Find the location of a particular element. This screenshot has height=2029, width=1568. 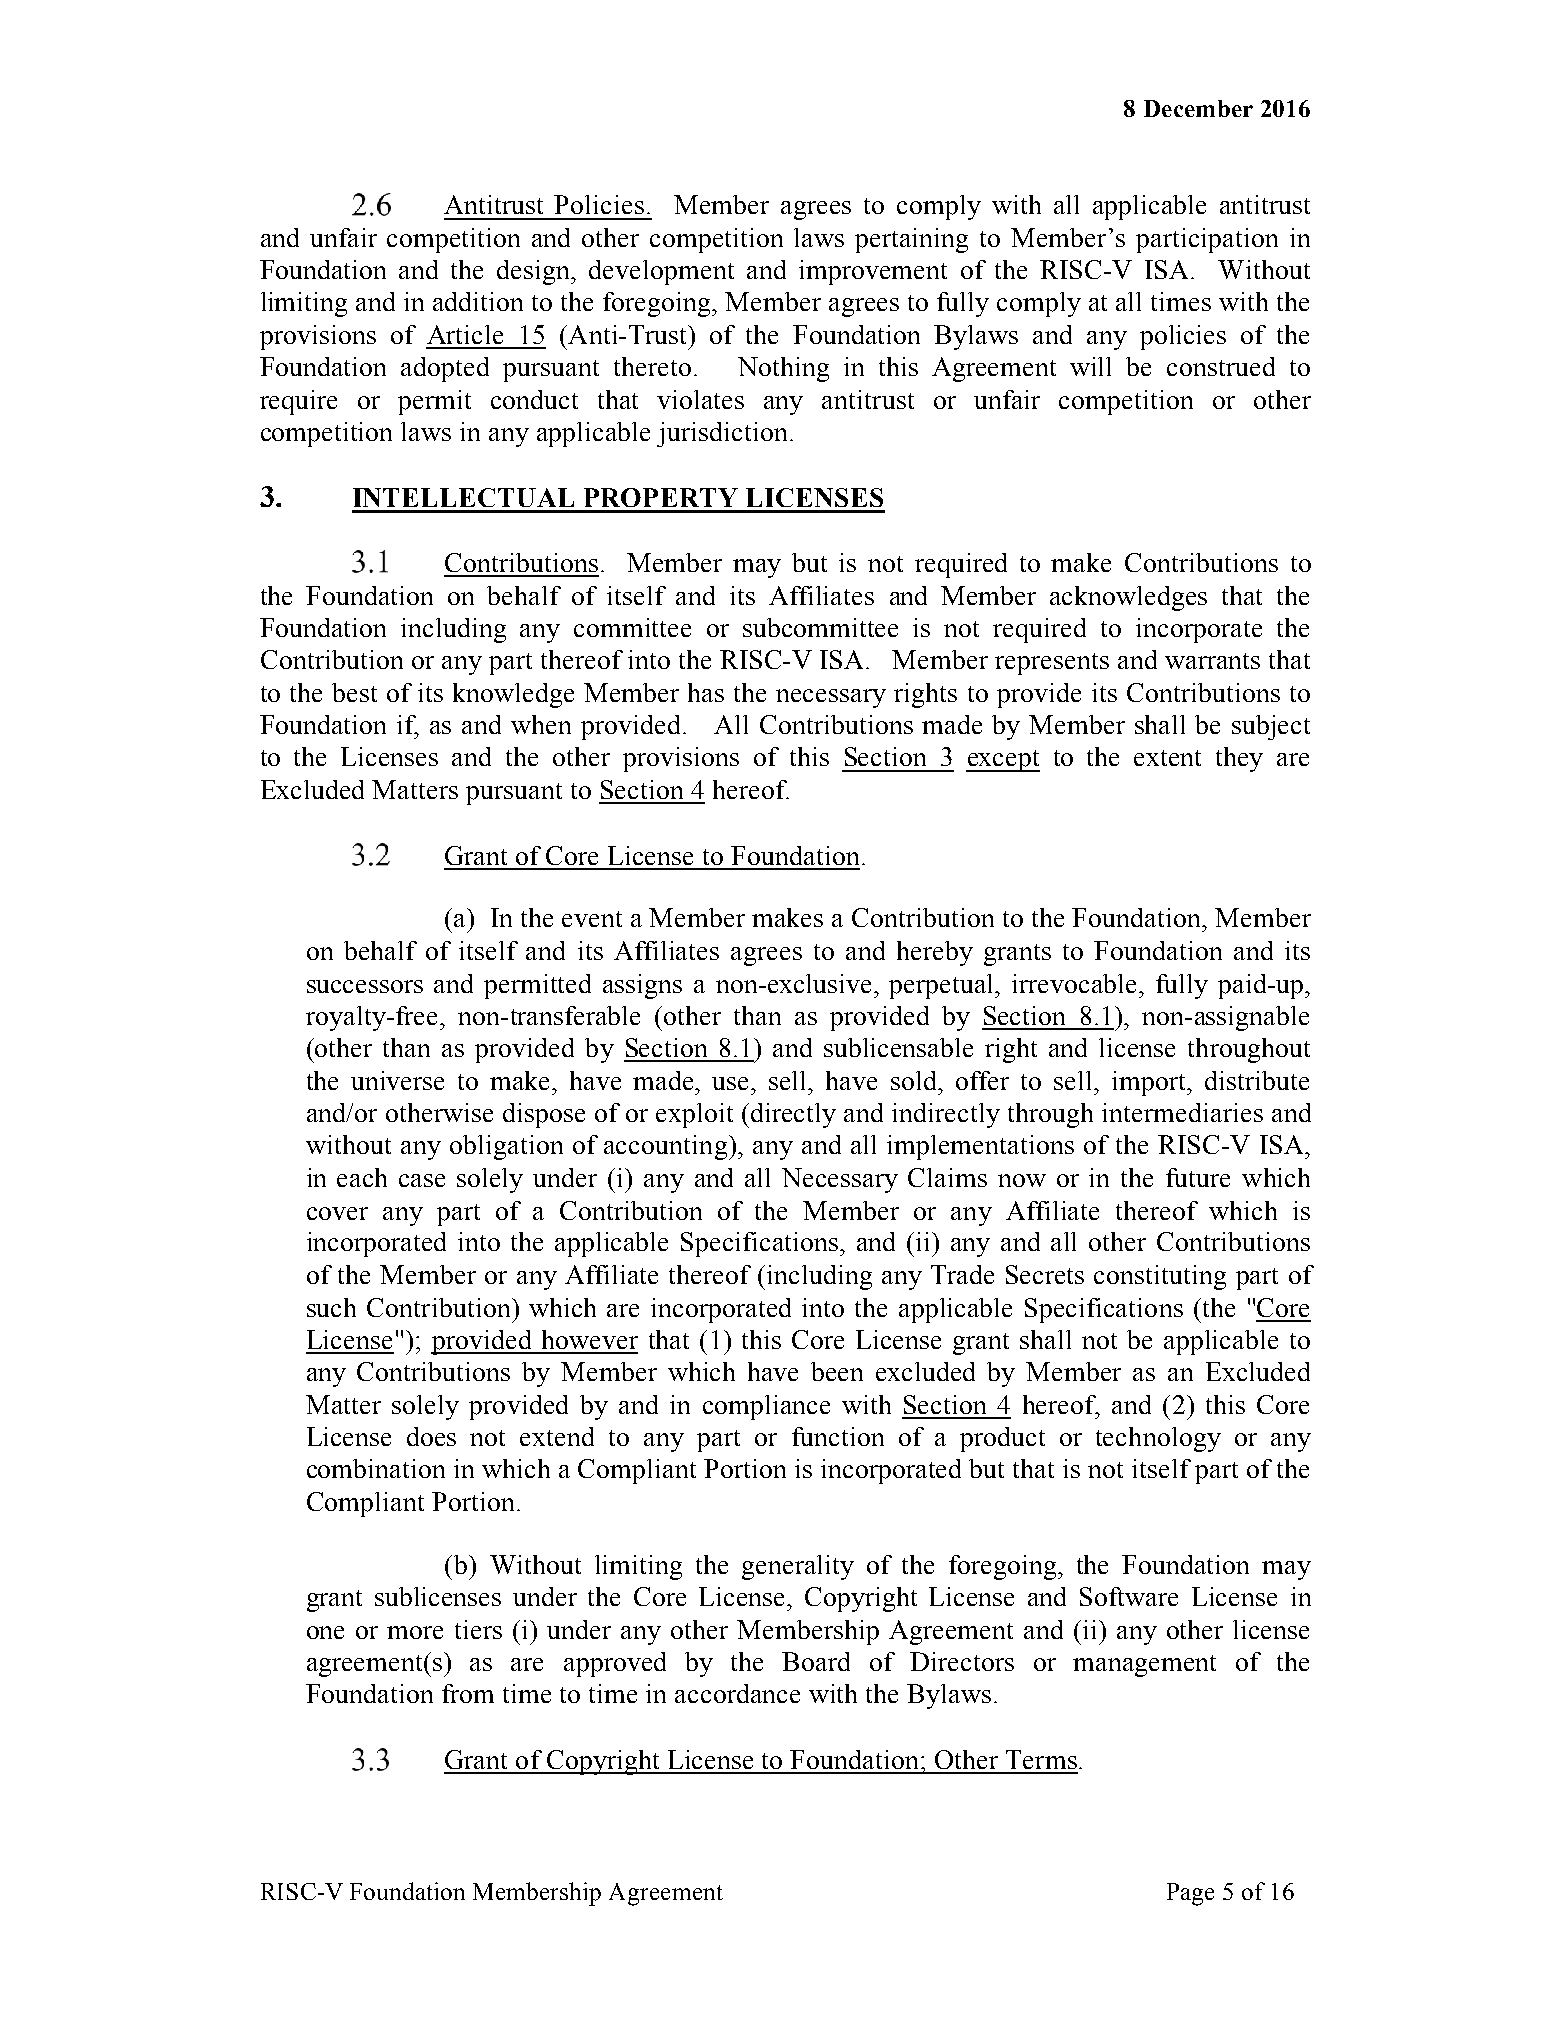

improvement is located at coordinates (873, 272).
